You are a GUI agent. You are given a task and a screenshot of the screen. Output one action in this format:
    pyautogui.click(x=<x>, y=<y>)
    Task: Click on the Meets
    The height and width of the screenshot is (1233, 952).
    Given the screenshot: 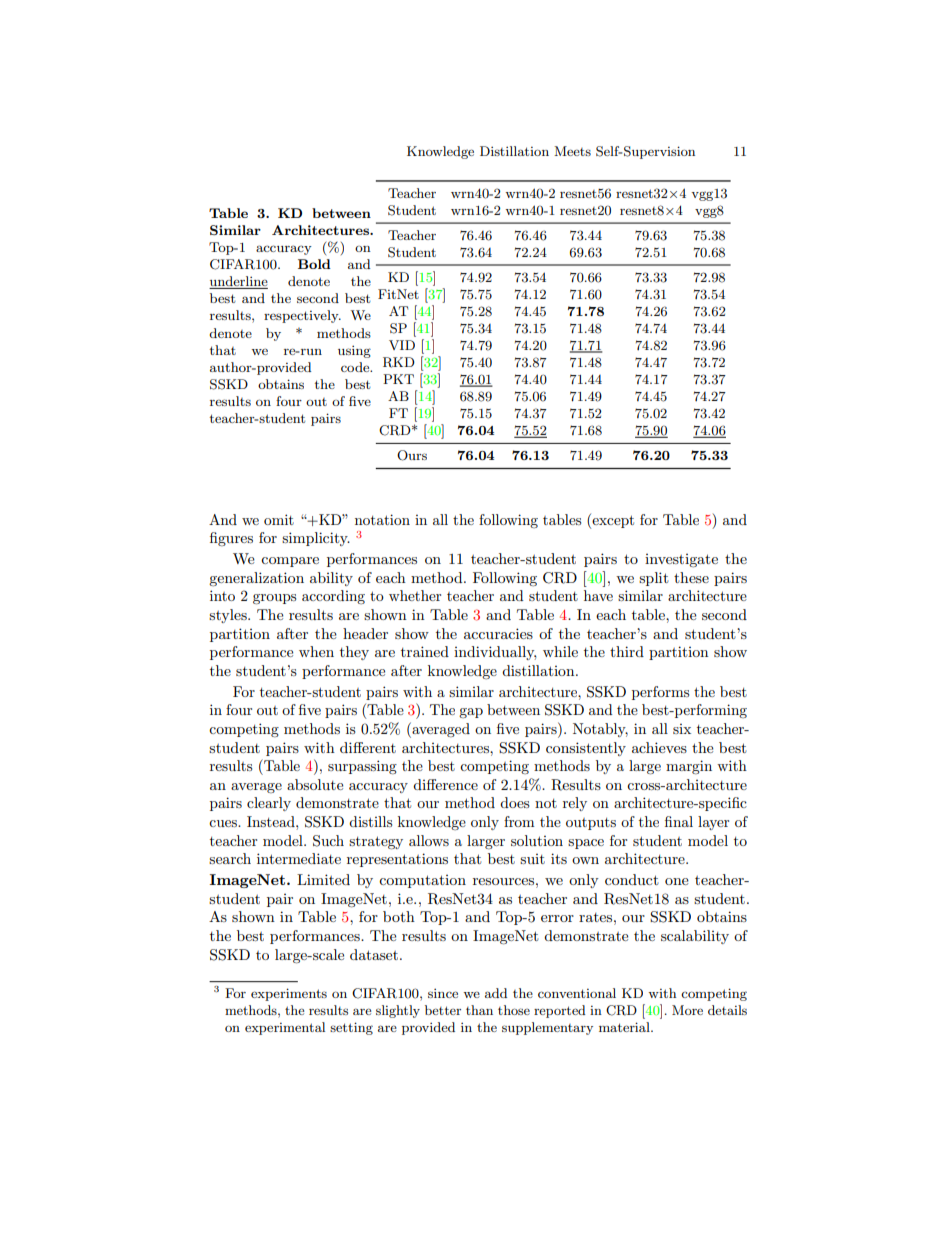 What is the action you would take?
    pyautogui.click(x=572, y=151)
